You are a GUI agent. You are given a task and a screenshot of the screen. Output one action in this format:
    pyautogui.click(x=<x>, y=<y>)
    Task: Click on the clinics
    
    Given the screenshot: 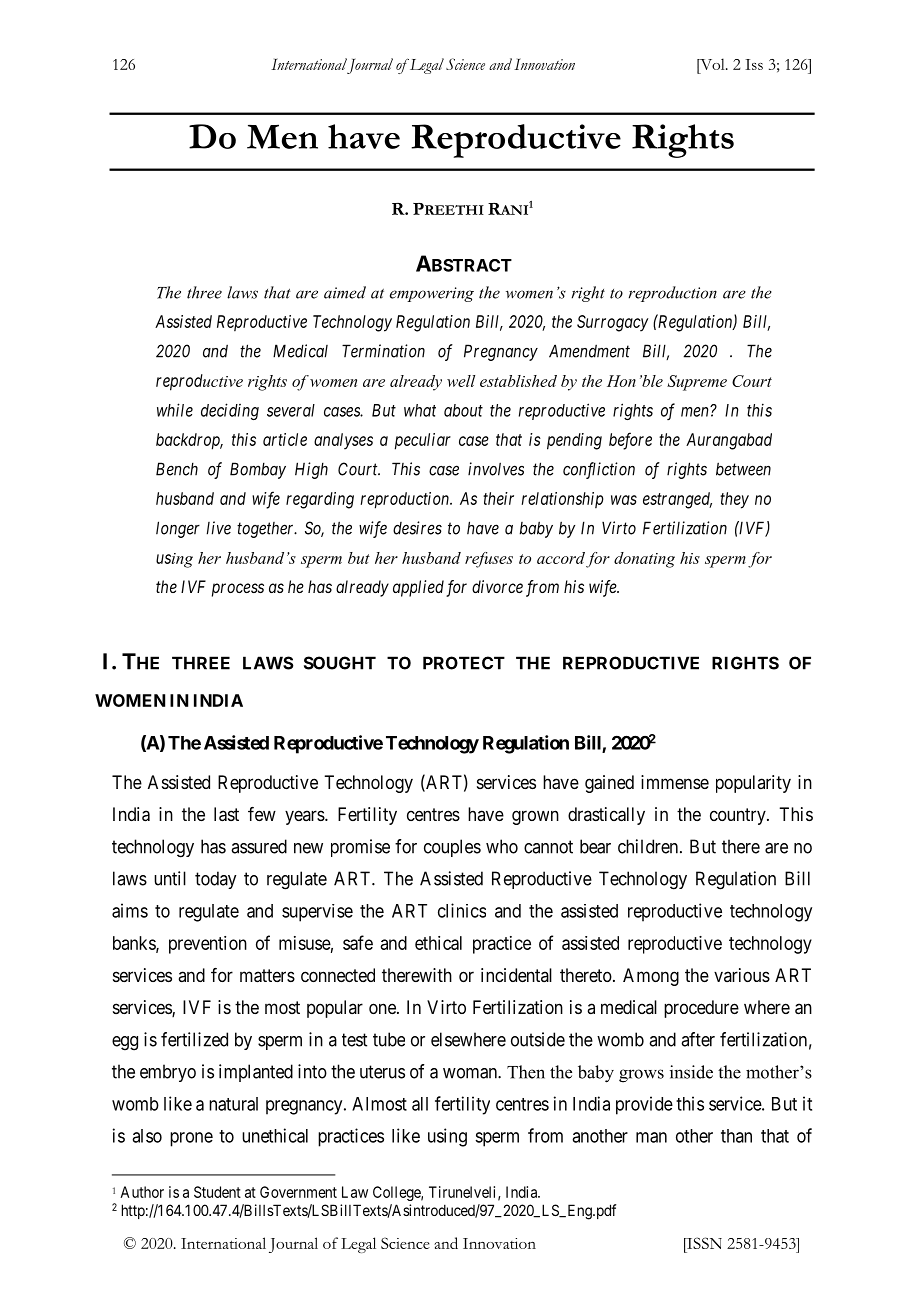 What is the action you would take?
    pyautogui.click(x=462, y=910)
